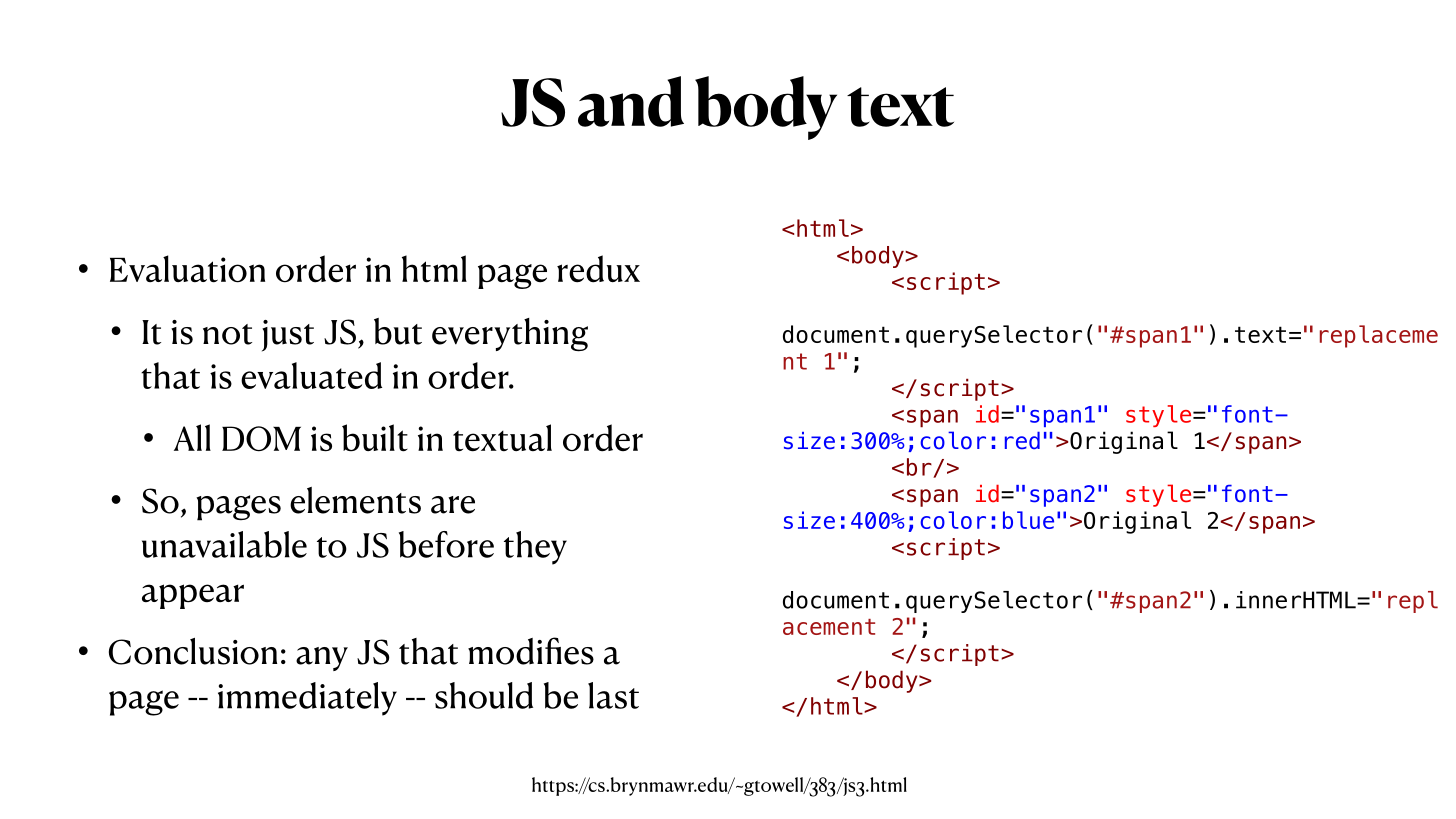 This image has height=819, width=1456. Describe the element at coordinates (484, 695) in the image. I see `should` at that location.
